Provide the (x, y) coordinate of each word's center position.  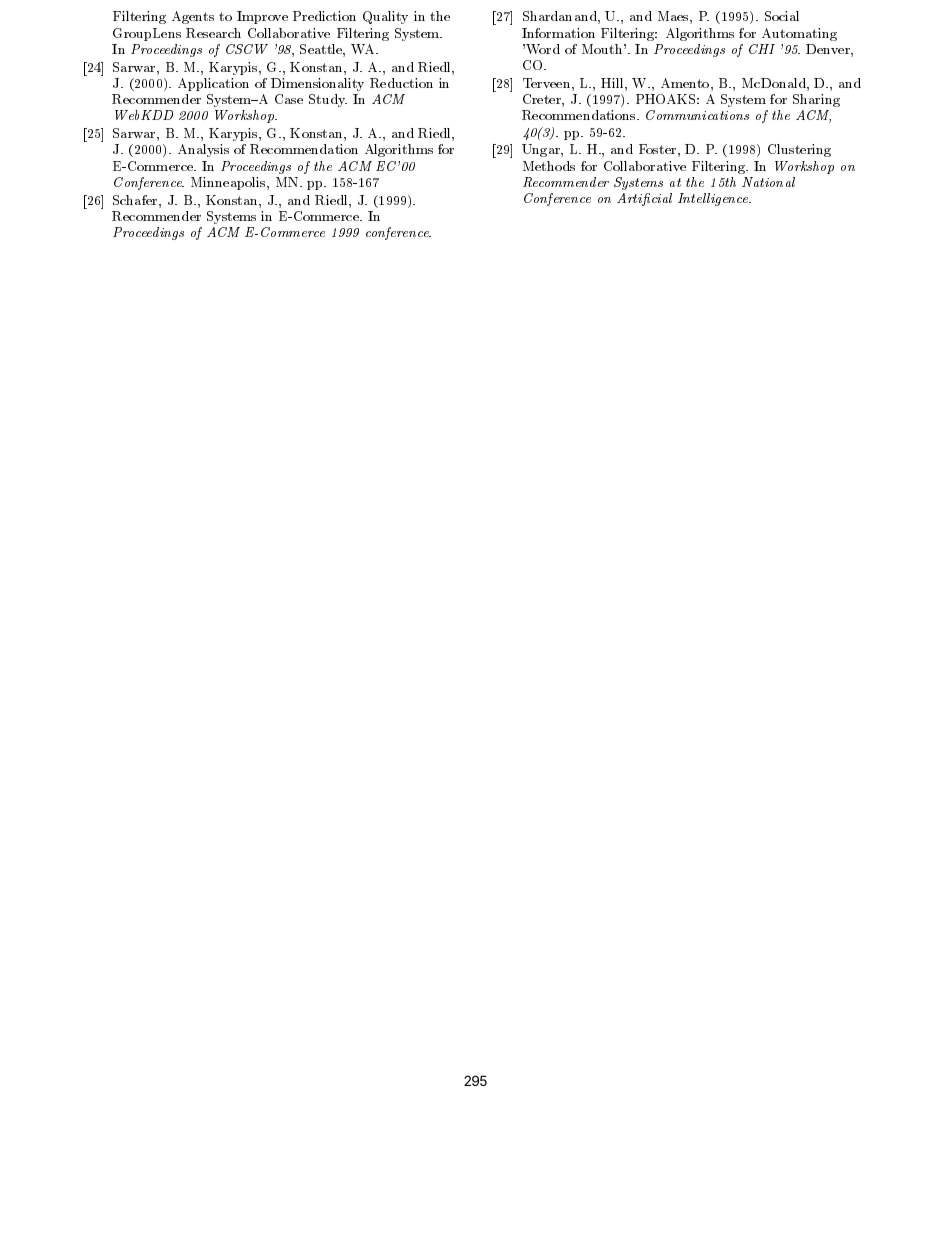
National (768, 182)
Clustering (799, 150)
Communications (697, 115)
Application (213, 84)
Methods (549, 166)
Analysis (203, 150)
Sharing (816, 100)
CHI (762, 49)
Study (328, 100)
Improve (262, 17)
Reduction (401, 83)
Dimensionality (317, 84)
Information (558, 33)
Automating (799, 34)
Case (289, 99)
